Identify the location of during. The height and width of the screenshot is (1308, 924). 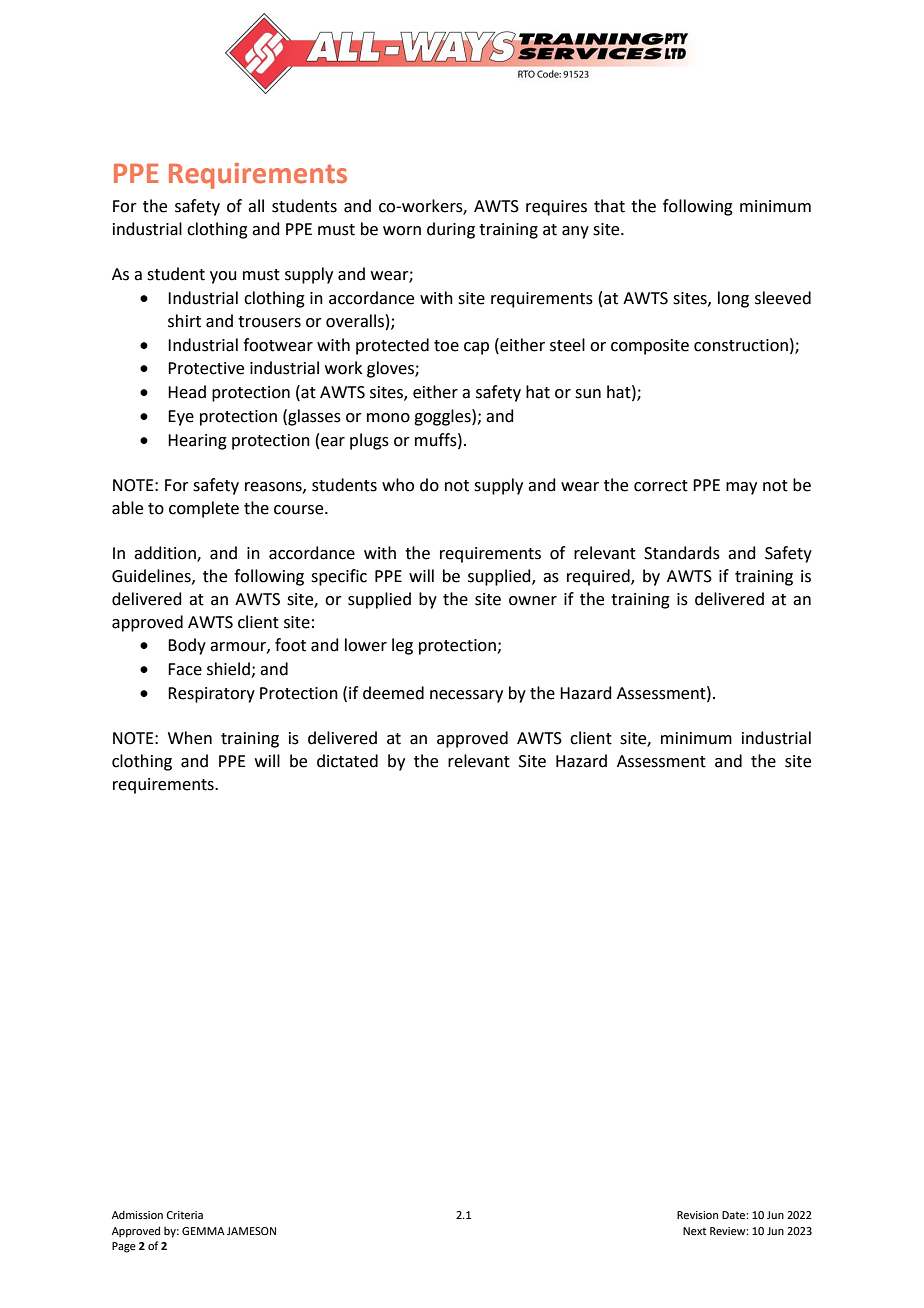
(451, 230).
